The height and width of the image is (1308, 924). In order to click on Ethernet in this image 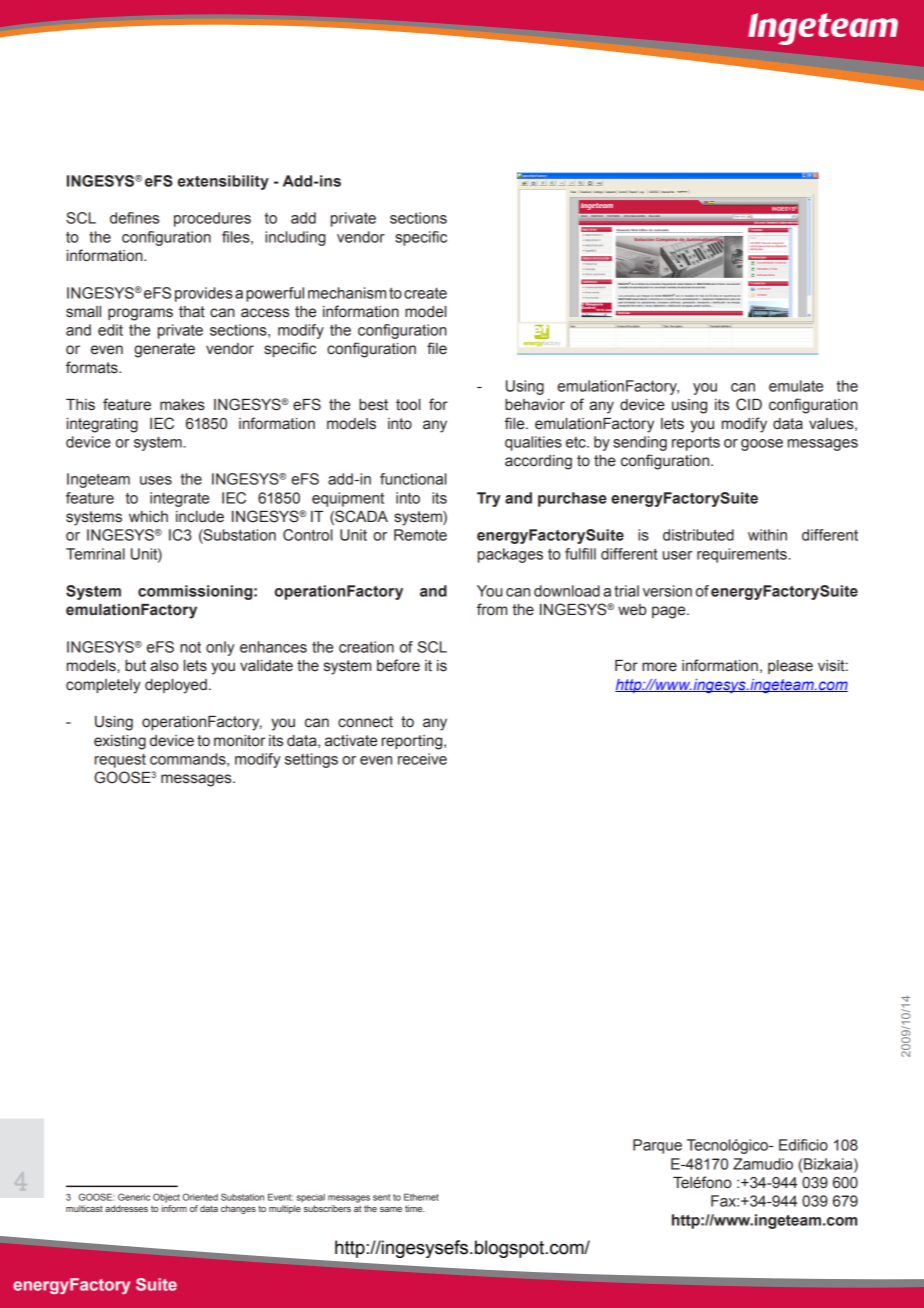, I will do `click(421, 1197)`.
